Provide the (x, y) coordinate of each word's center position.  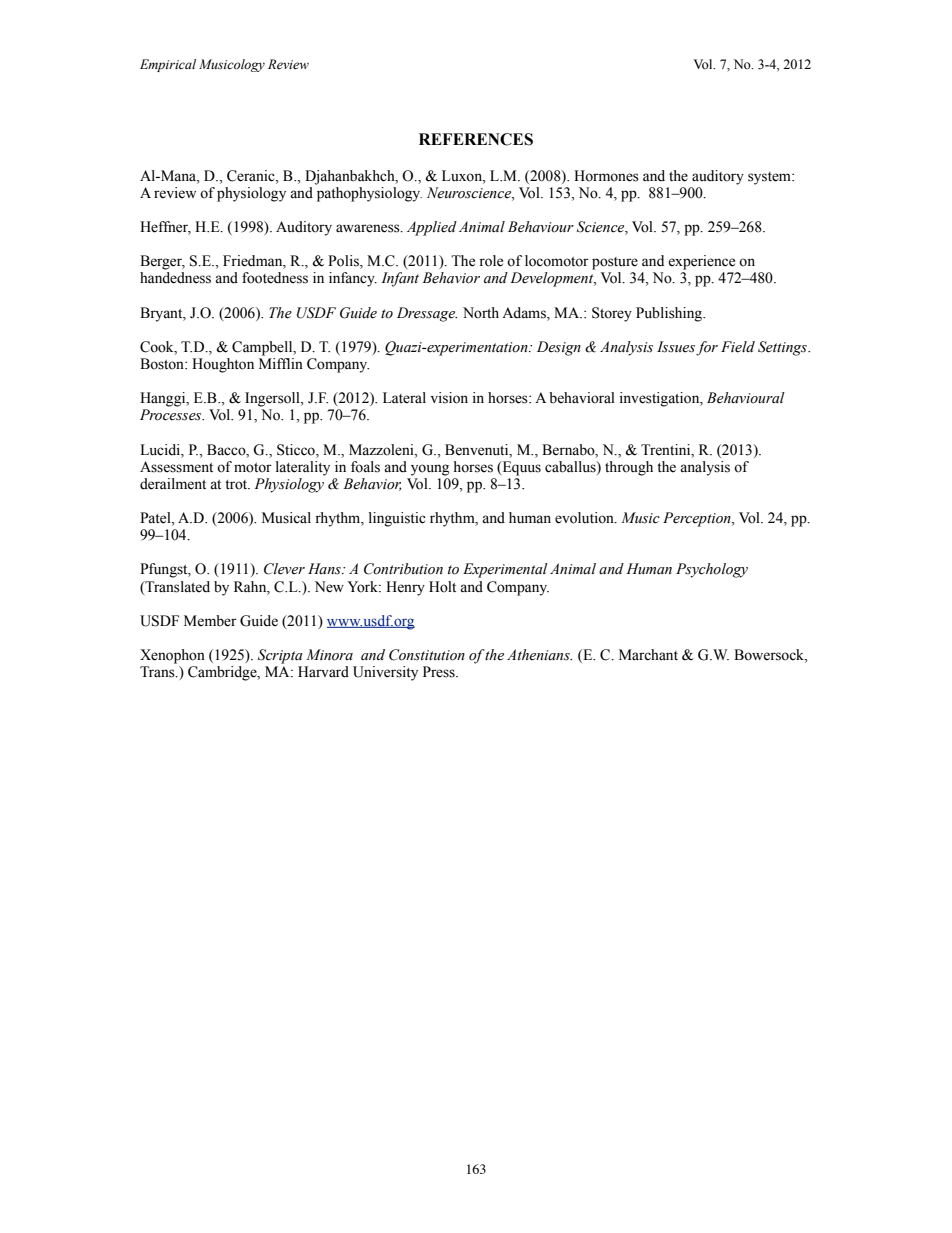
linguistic (397, 519)
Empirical (168, 65)
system (770, 178)
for (707, 348)
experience (701, 262)
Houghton (223, 365)
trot (237, 485)
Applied (432, 228)
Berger (162, 262)
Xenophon (172, 656)
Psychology (712, 570)
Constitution (427, 655)
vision (449, 398)
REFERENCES (476, 139)
